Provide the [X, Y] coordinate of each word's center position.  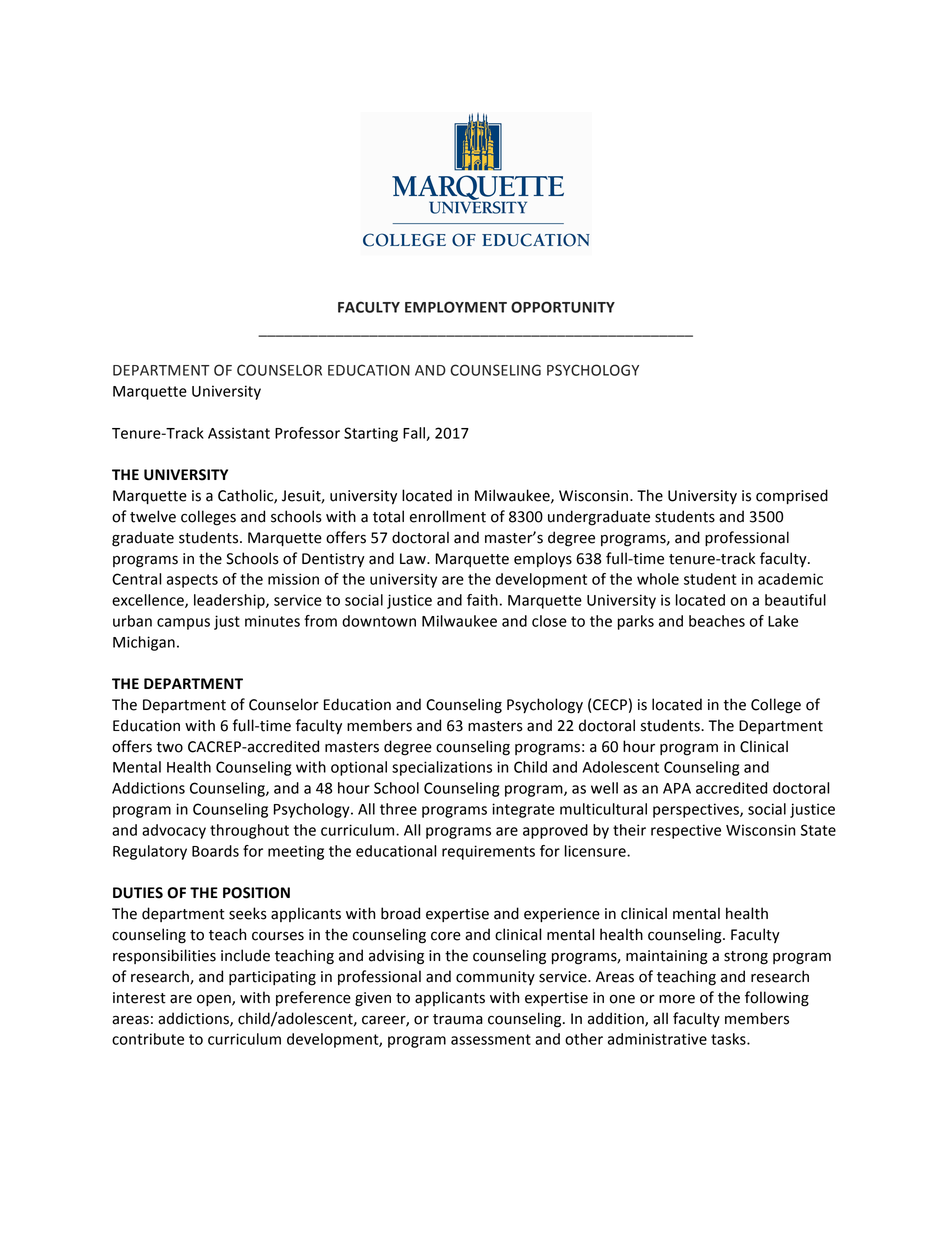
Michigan [144, 643]
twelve [153, 516]
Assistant [239, 433]
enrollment [448, 516]
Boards [215, 851]
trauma [458, 1019]
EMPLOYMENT [456, 307]
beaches [717, 621]
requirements [488, 852]
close [549, 621]
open [215, 1000]
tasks [729, 1039]
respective [686, 831]
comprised [792, 496]
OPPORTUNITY [563, 307]
